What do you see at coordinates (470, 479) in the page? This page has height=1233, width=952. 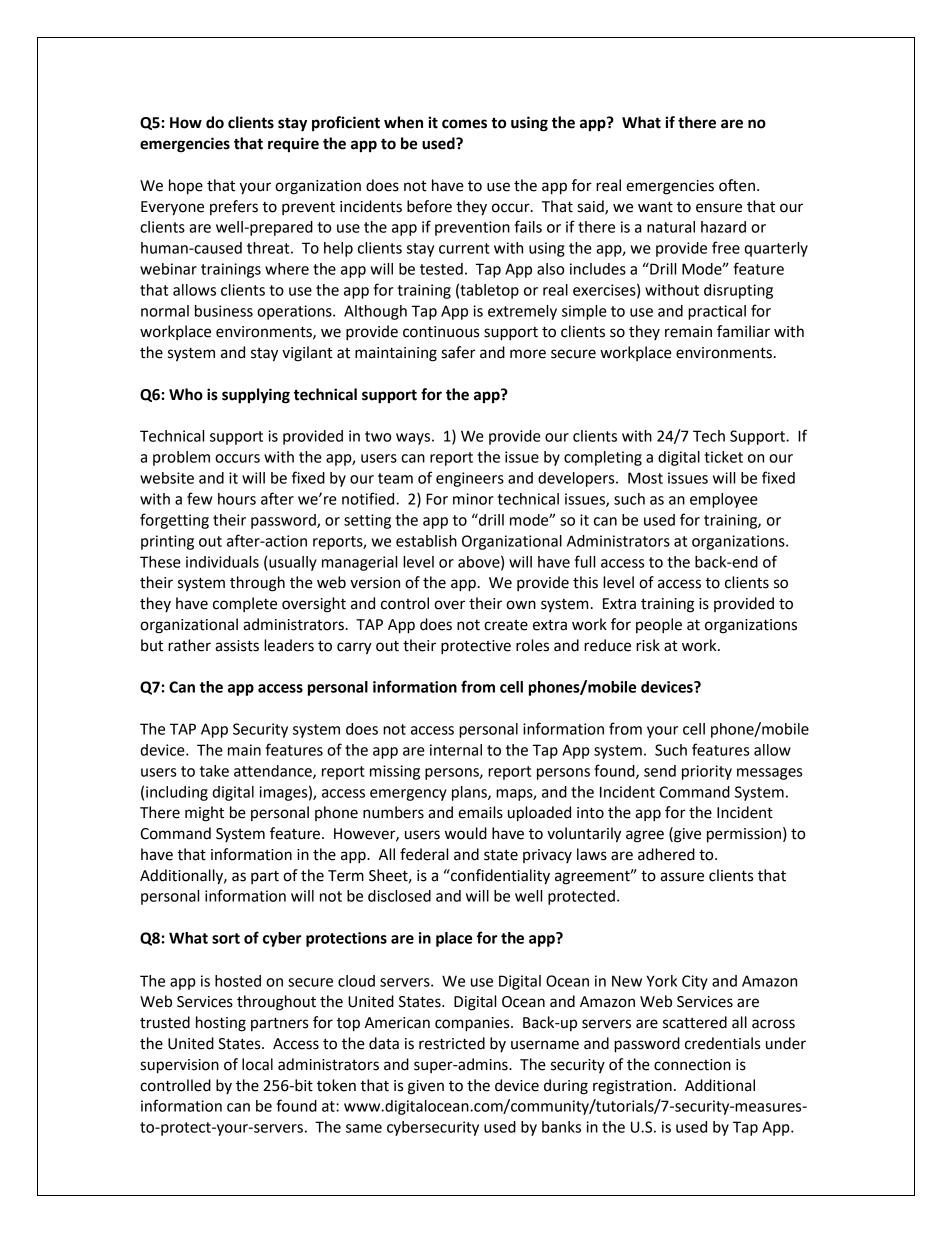 I see `engineers` at bounding box center [470, 479].
